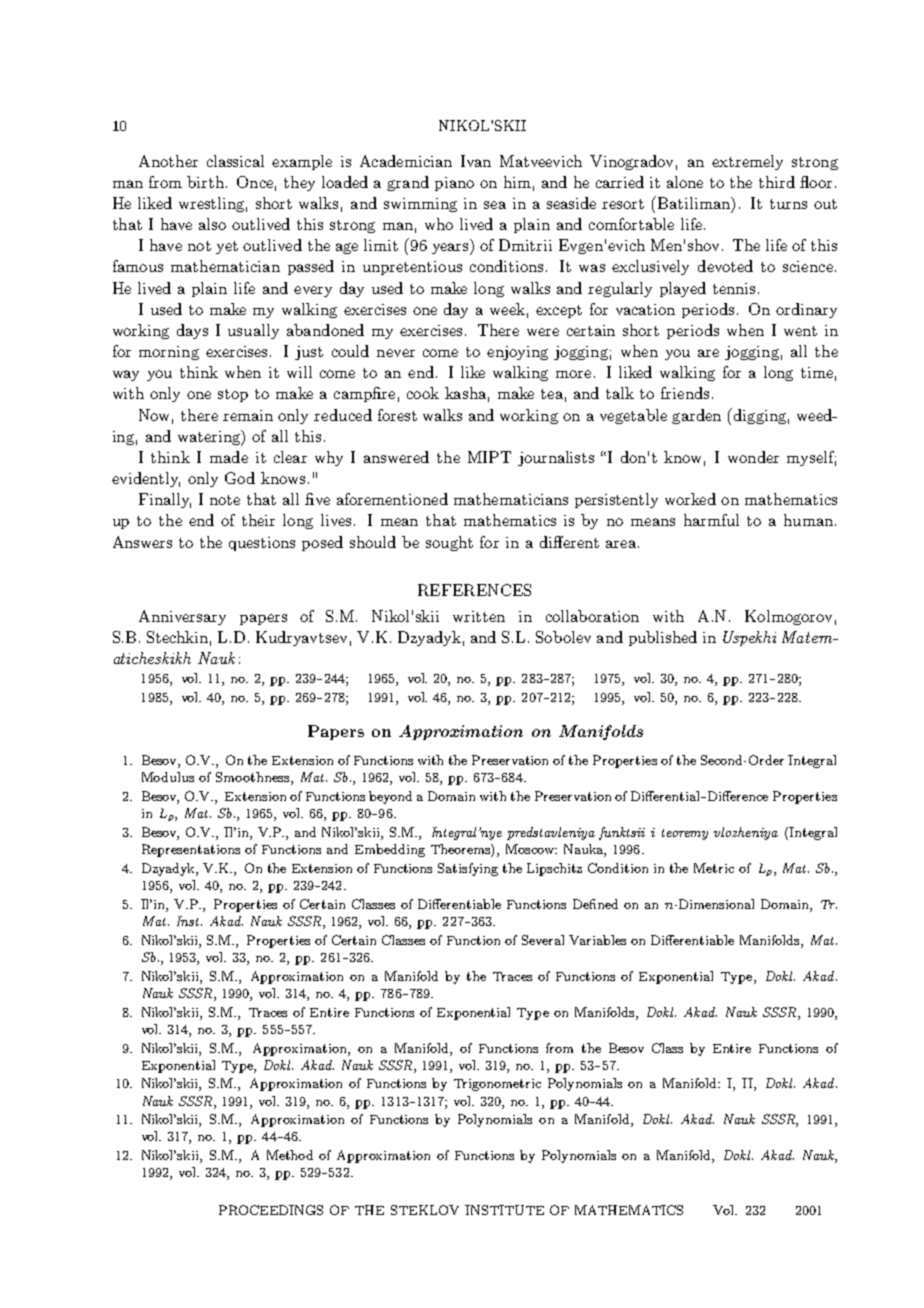 The image size is (924, 1308). I want to click on PROCEEDINGS, so click(271, 1210).
